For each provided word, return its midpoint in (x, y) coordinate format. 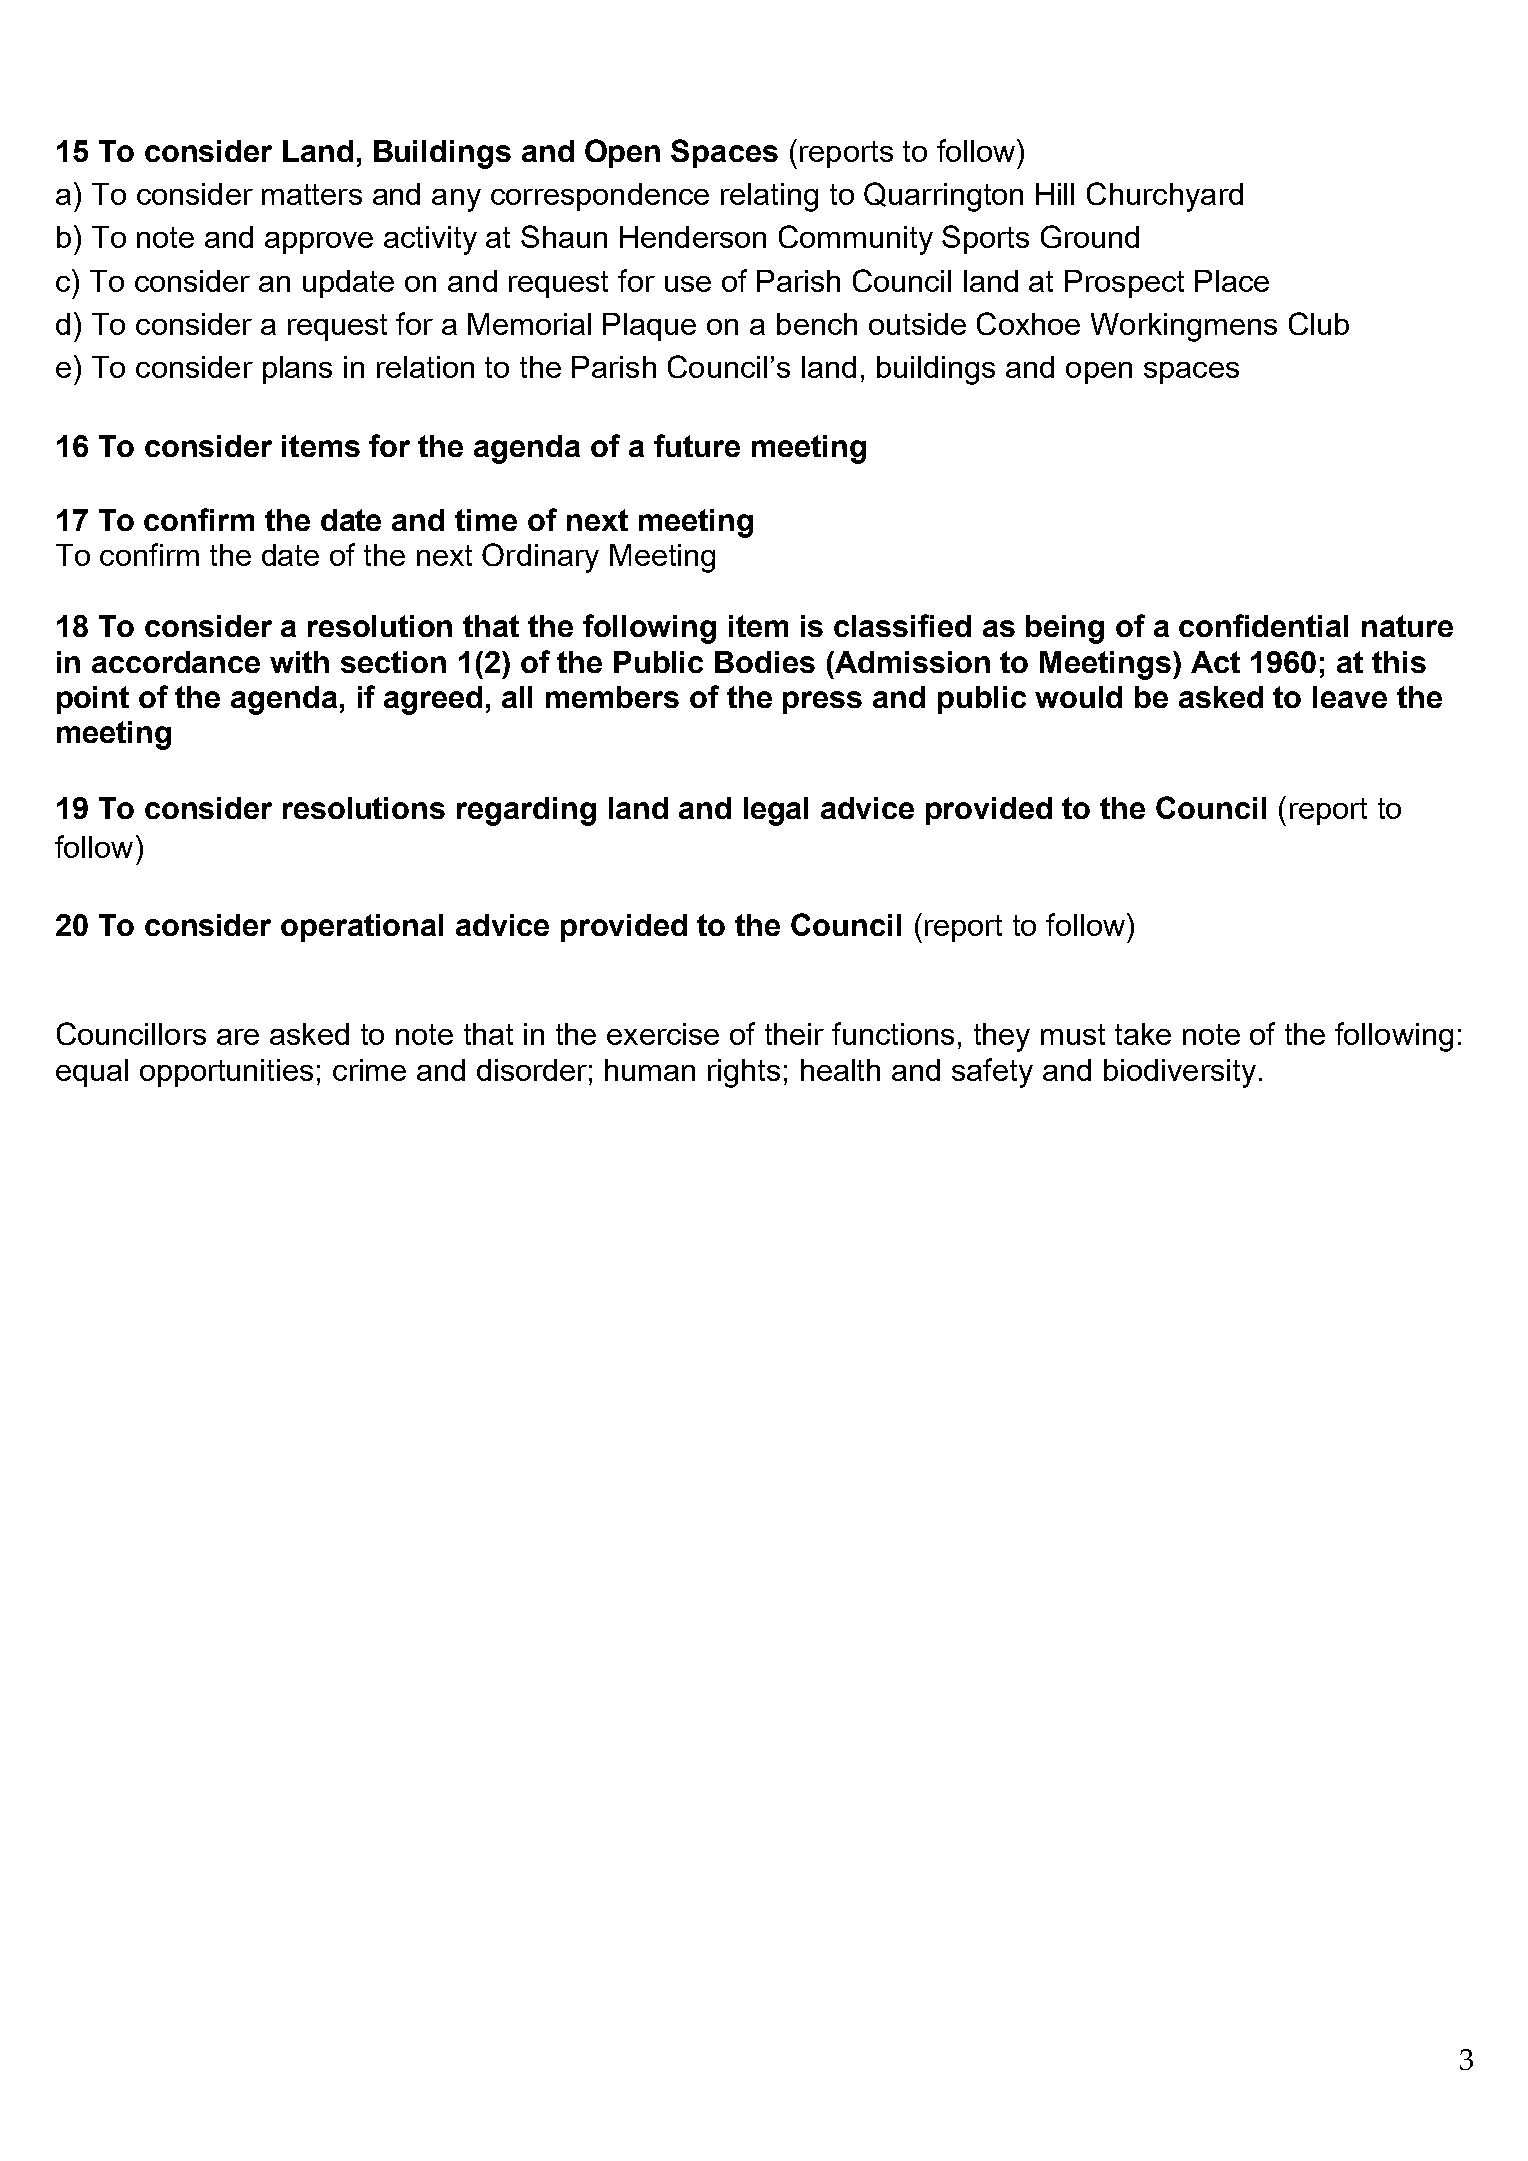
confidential (1263, 625)
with (299, 662)
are (238, 1037)
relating (769, 197)
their (794, 1034)
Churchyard (1165, 197)
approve (319, 243)
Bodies (765, 662)
